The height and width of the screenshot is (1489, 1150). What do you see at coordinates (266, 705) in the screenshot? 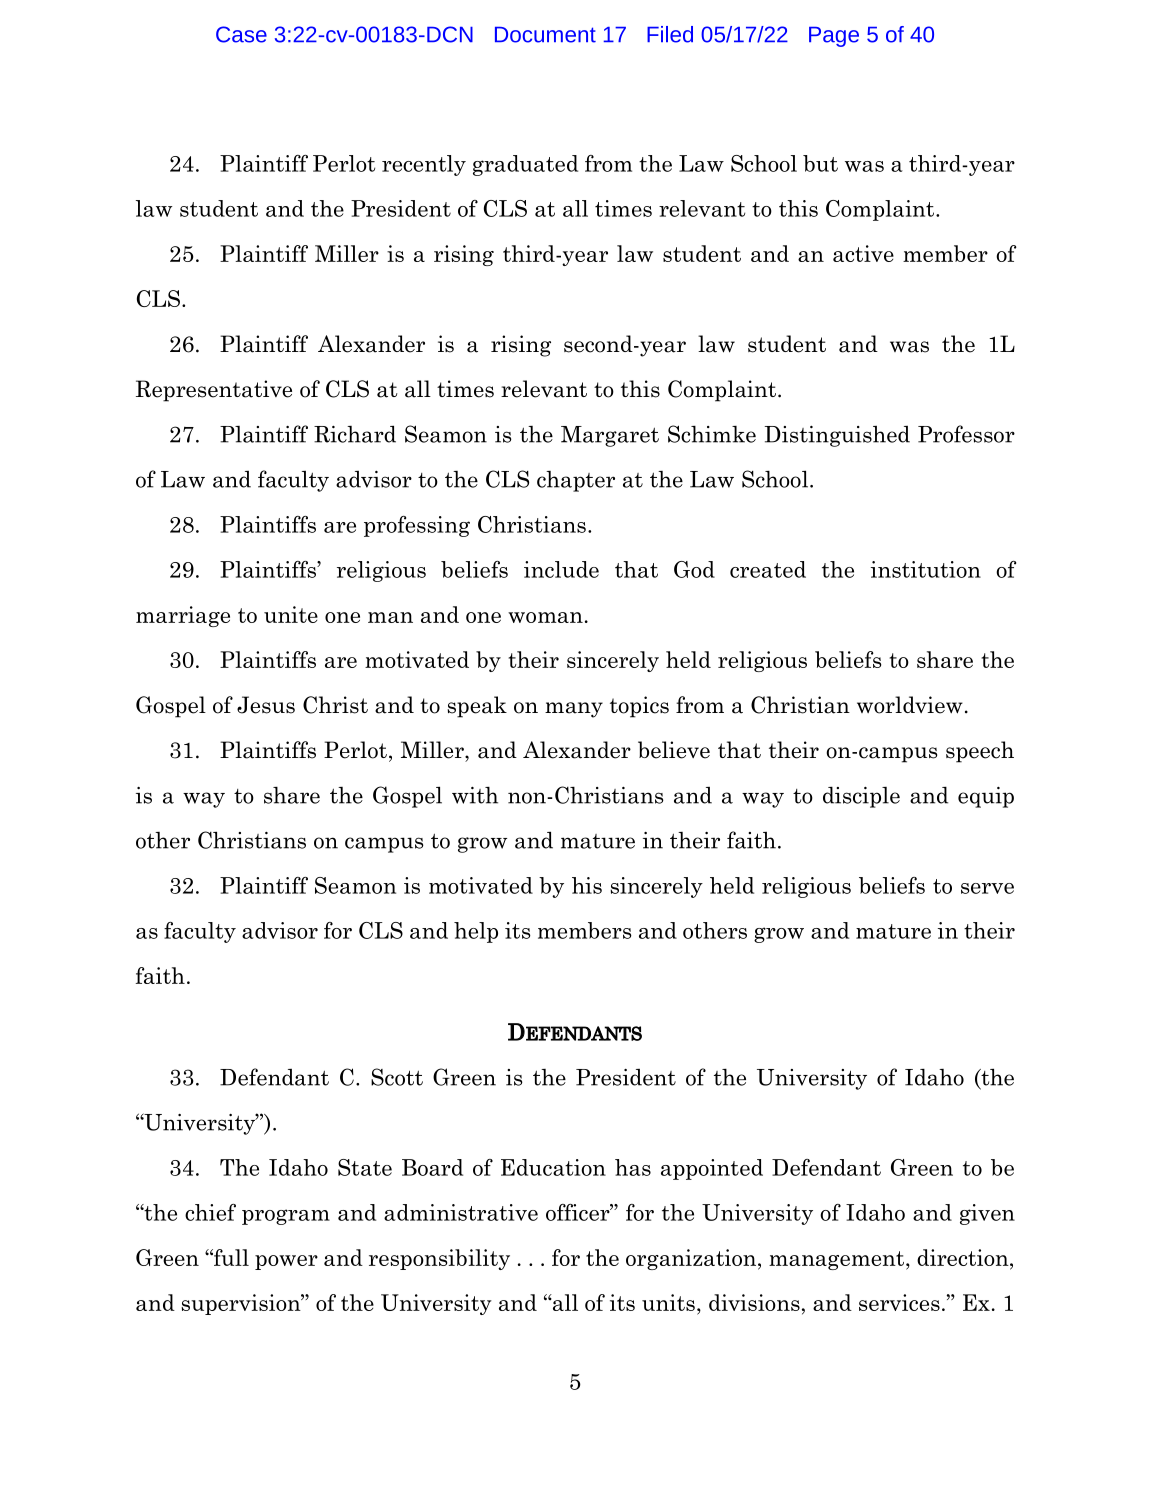
I see `Jesus` at bounding box center [266, 705].
